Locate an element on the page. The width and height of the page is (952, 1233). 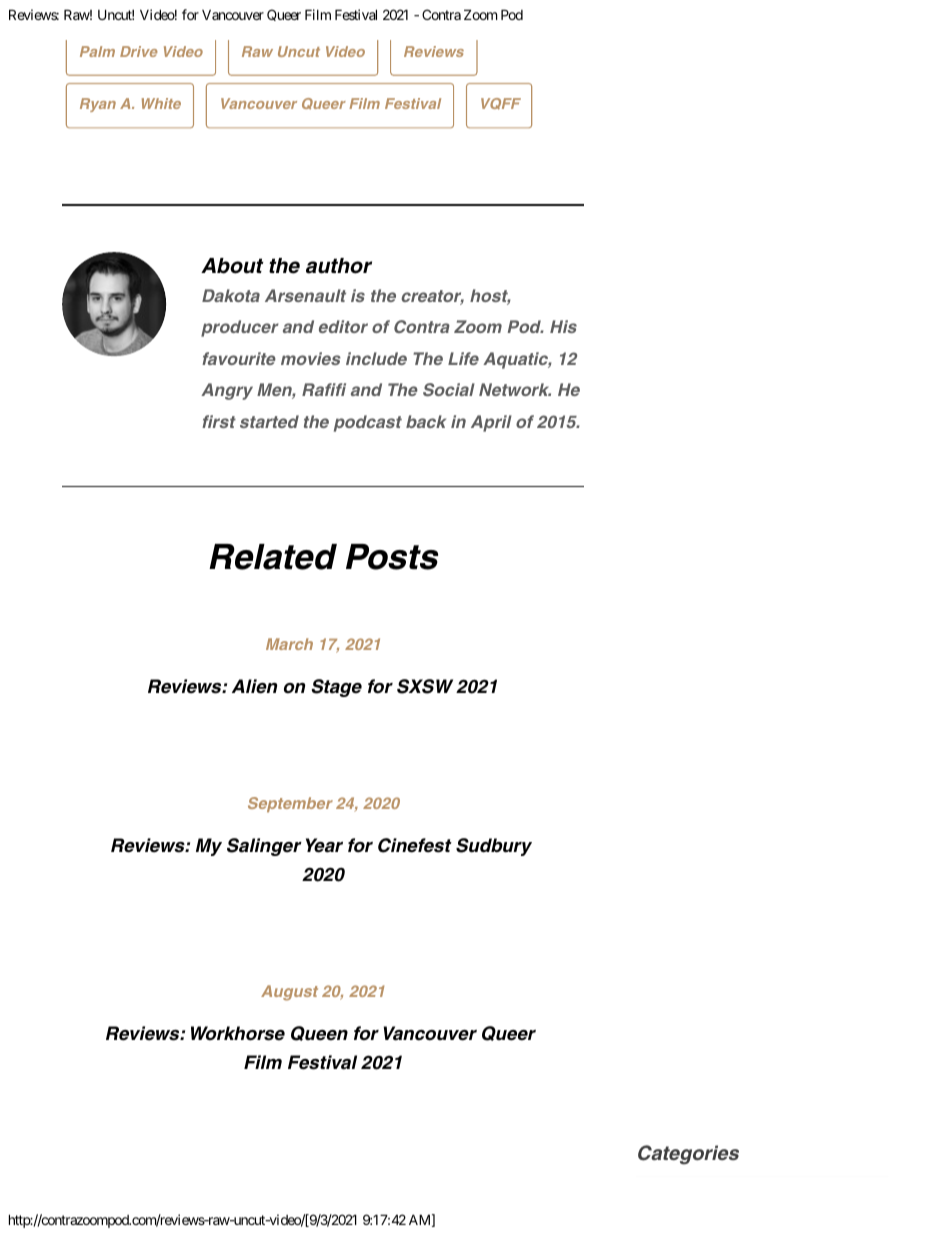
SXSW is located at coordinates (425, 686).
